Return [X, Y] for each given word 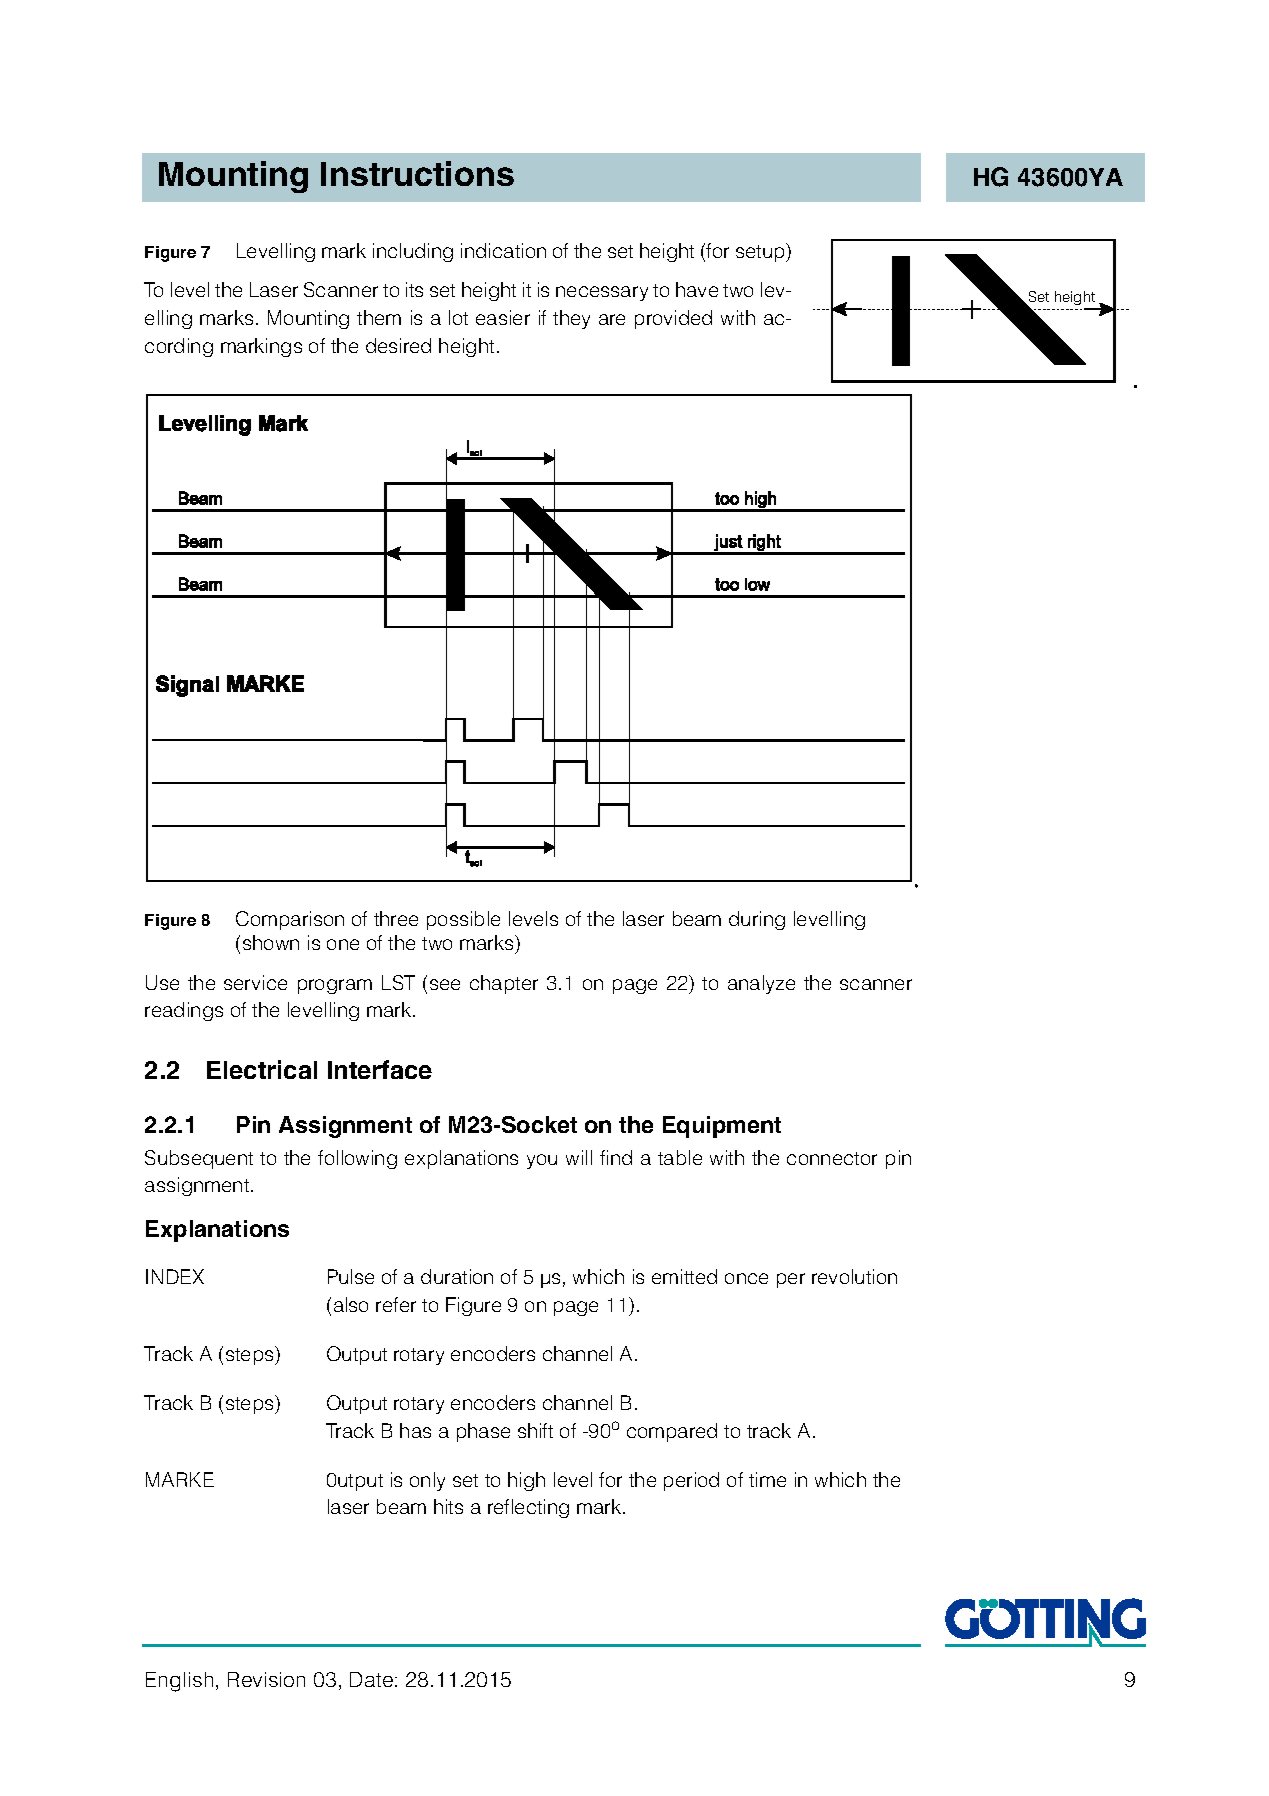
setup [761, 252]
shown [271, 942]
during [757, 920]
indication [503, 250]
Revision [266, 1679]
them [379, 317]
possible [463, 920]
